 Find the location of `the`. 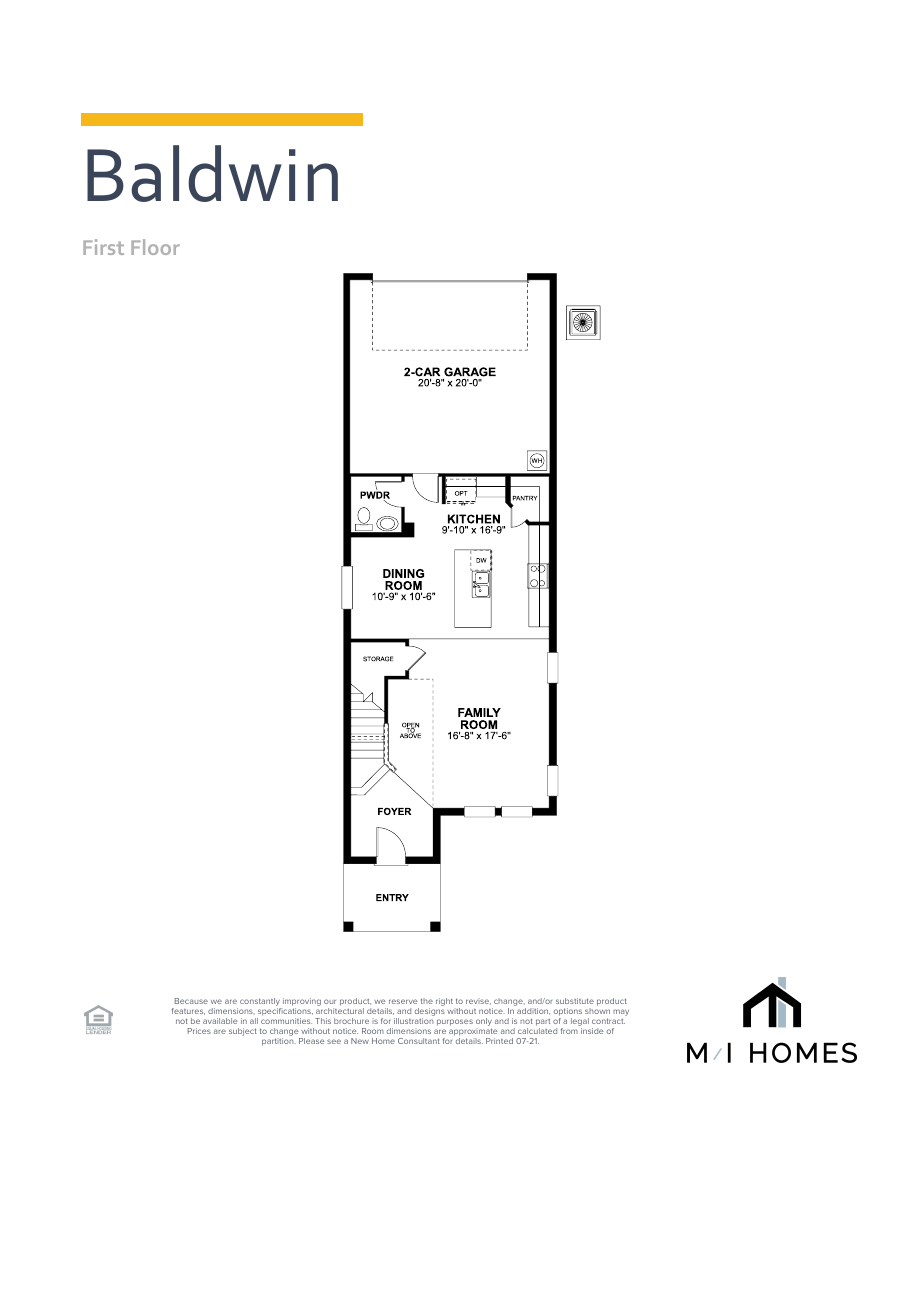

the is located at coordinates (427, 1001).
